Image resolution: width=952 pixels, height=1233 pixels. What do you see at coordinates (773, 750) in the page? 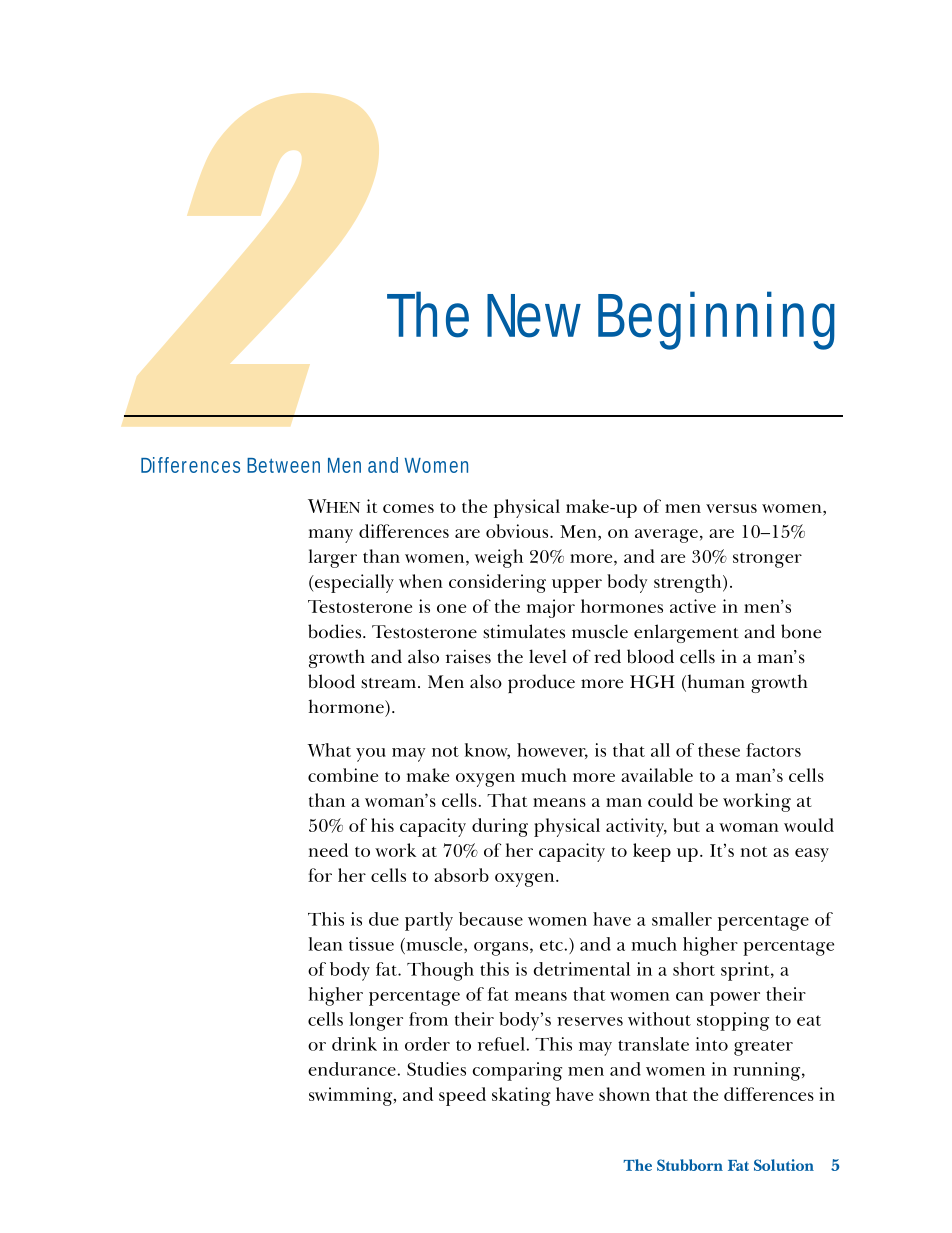
I see `factors` at bounding box center [773, 750].
